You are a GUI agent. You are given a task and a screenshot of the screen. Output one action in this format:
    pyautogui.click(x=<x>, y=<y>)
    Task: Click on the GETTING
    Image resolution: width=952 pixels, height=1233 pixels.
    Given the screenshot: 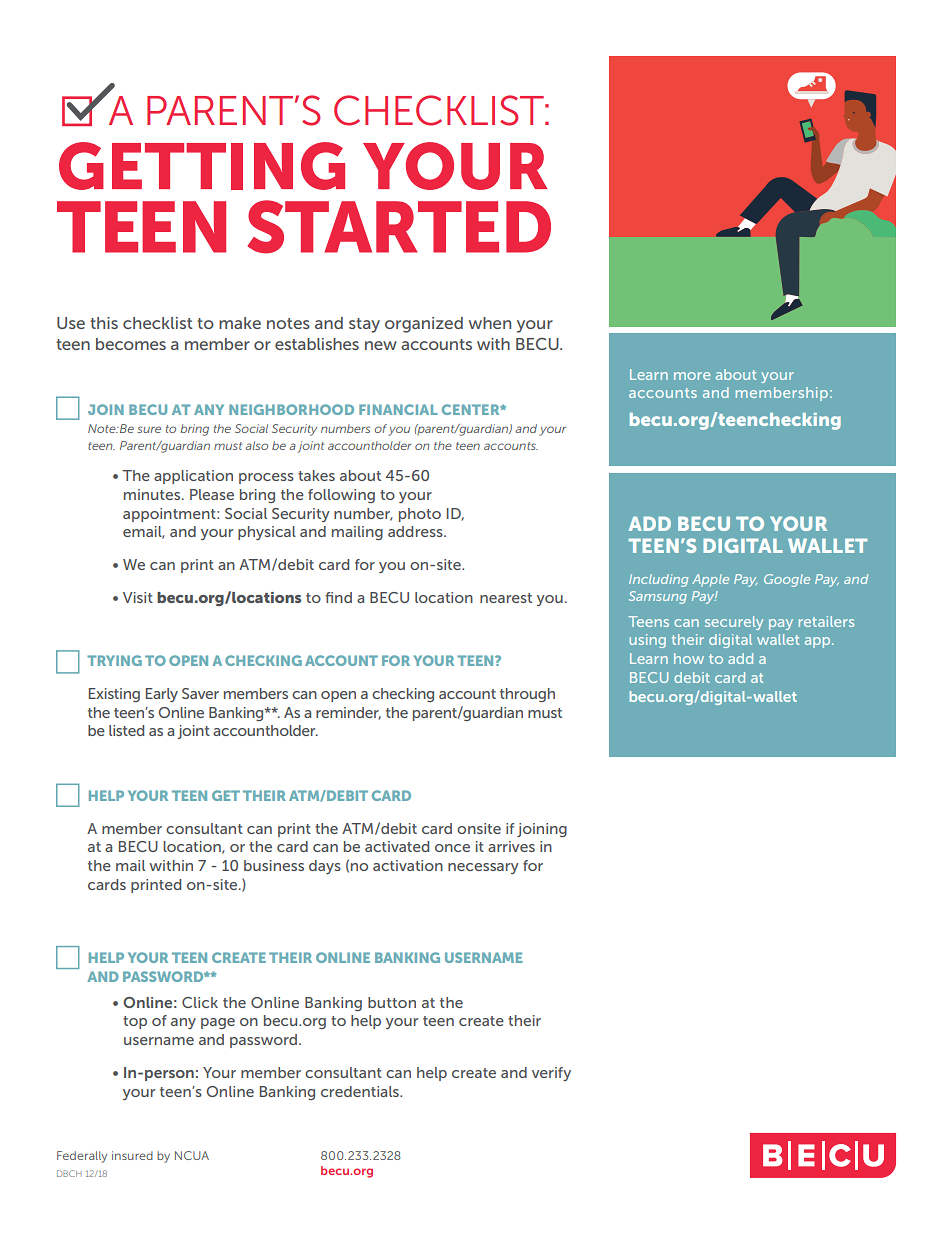 What is the action you would take?
    pyautogui.click(x=202, y=166)
